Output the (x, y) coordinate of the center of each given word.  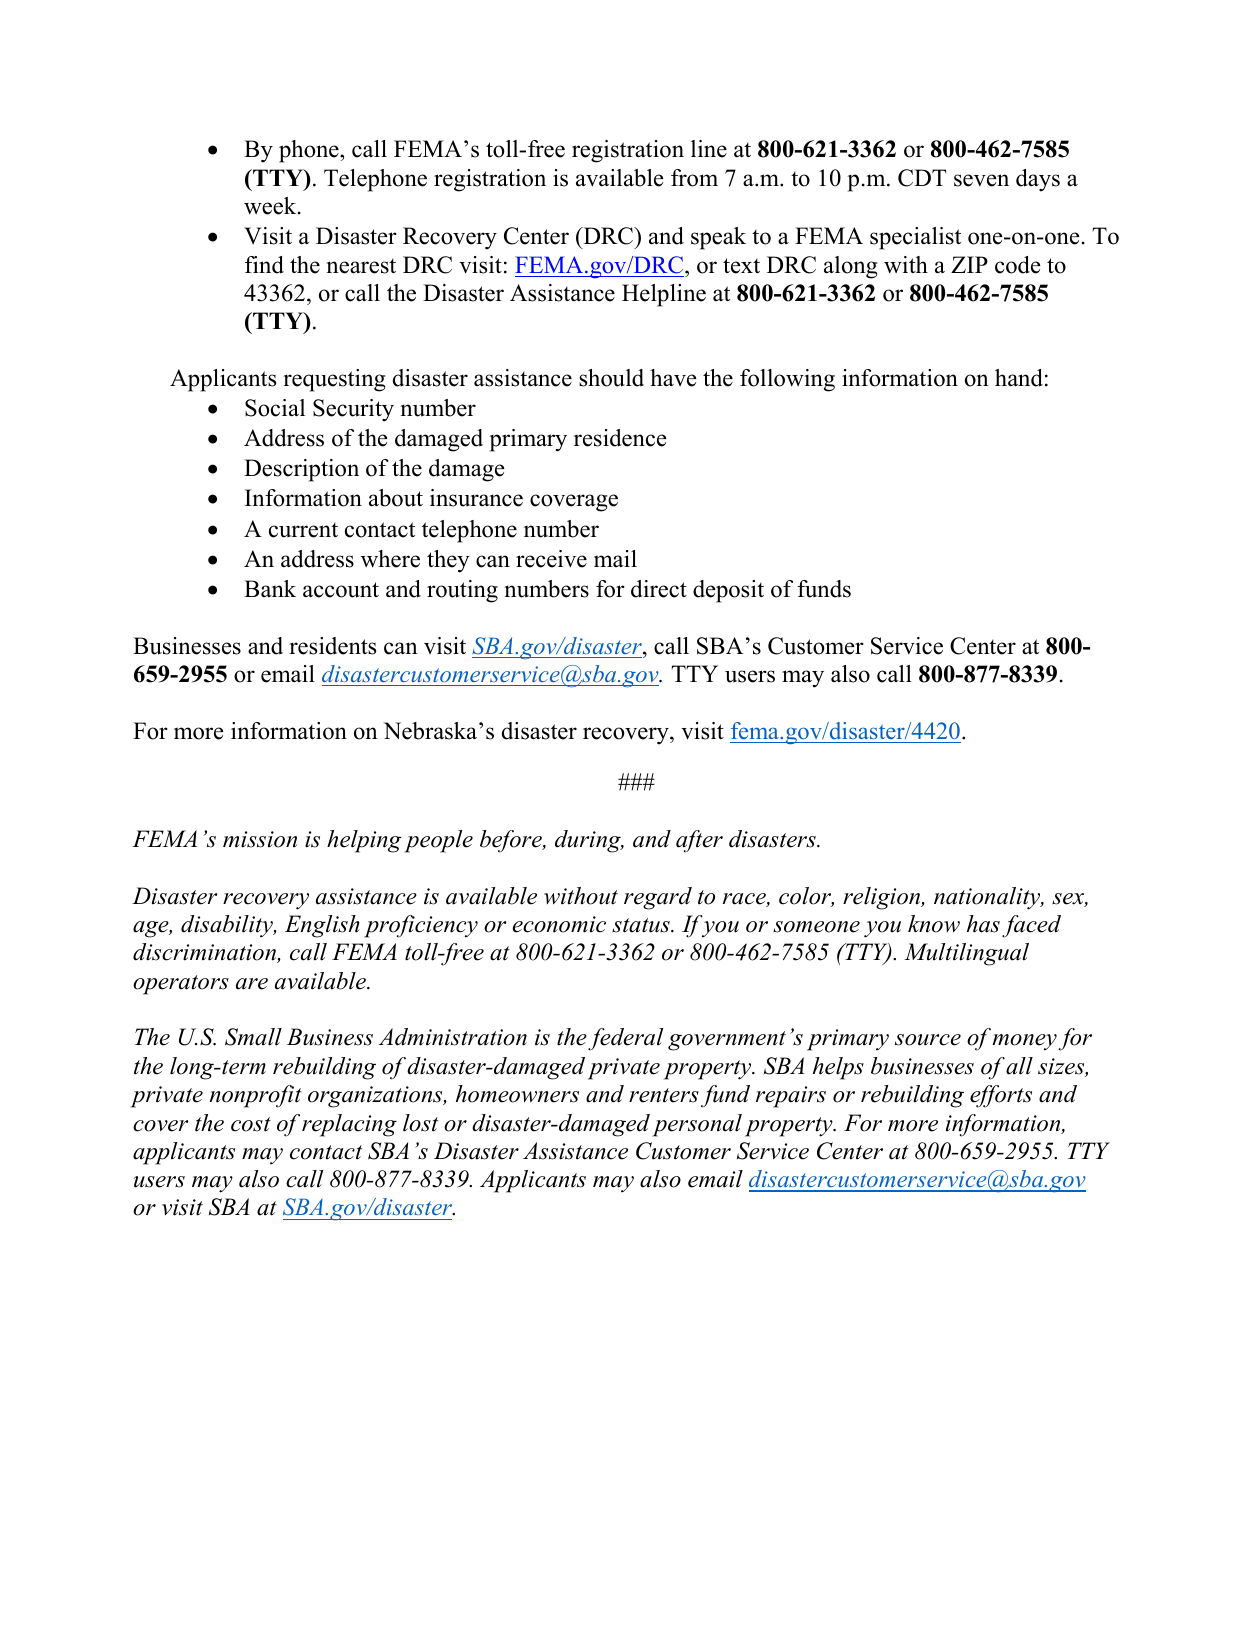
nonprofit (256, 1096)
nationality (988, 898)
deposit (728, 591)
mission (260, 839)
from (694, 178)
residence (620, 438)
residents (332, 646)
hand (1019, 378)
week (271, 206)
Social (275, 408)
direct (659, 589)
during (589, 841)
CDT (922, 178)
